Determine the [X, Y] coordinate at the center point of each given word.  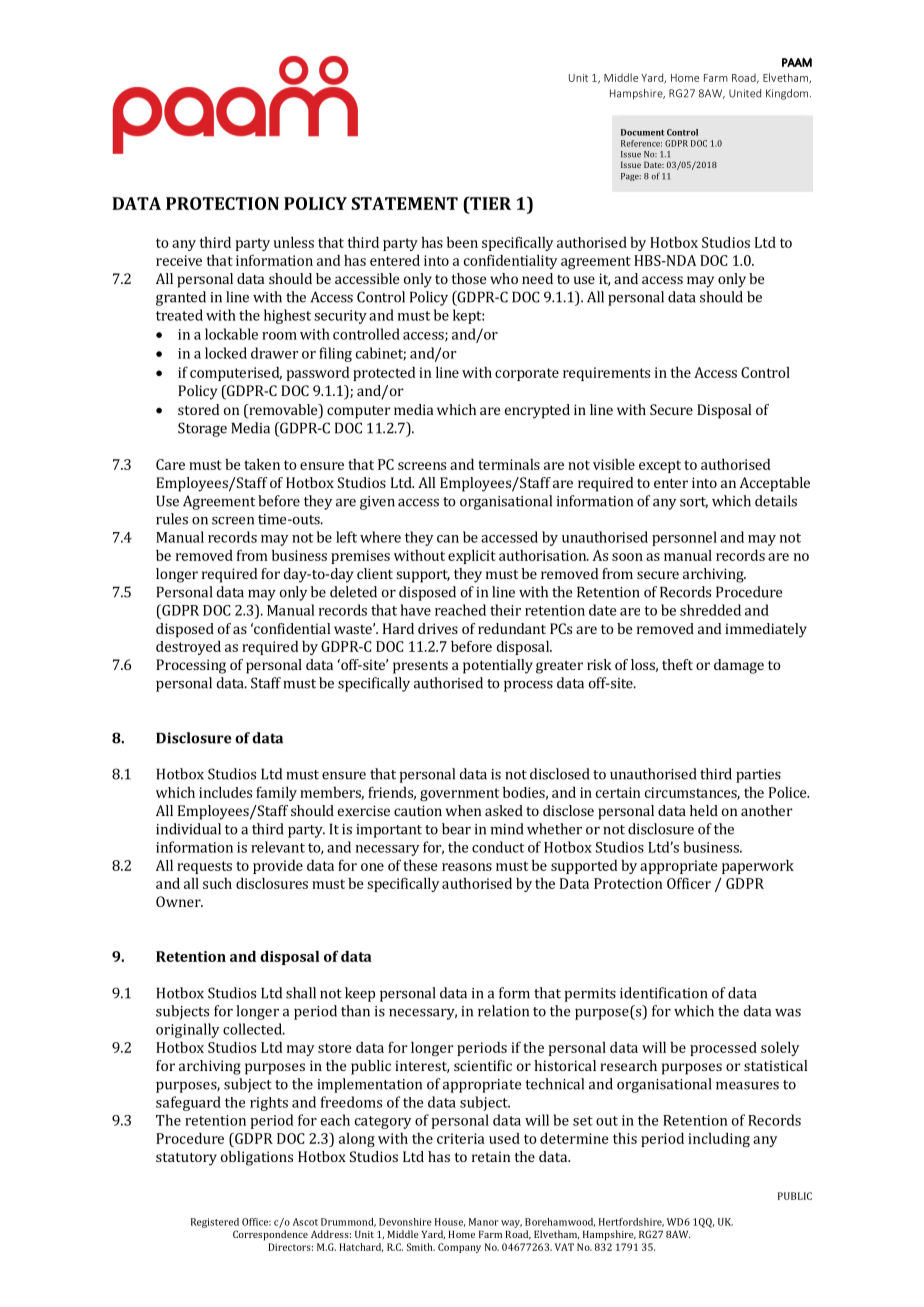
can [448, 539]
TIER [489, 203]
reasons [467, 867]
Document [642, 132]
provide [278, 867]
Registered [215, 1223]
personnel [684, 538]
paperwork [758, 867]
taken [262, 464]
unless [293, 242]
